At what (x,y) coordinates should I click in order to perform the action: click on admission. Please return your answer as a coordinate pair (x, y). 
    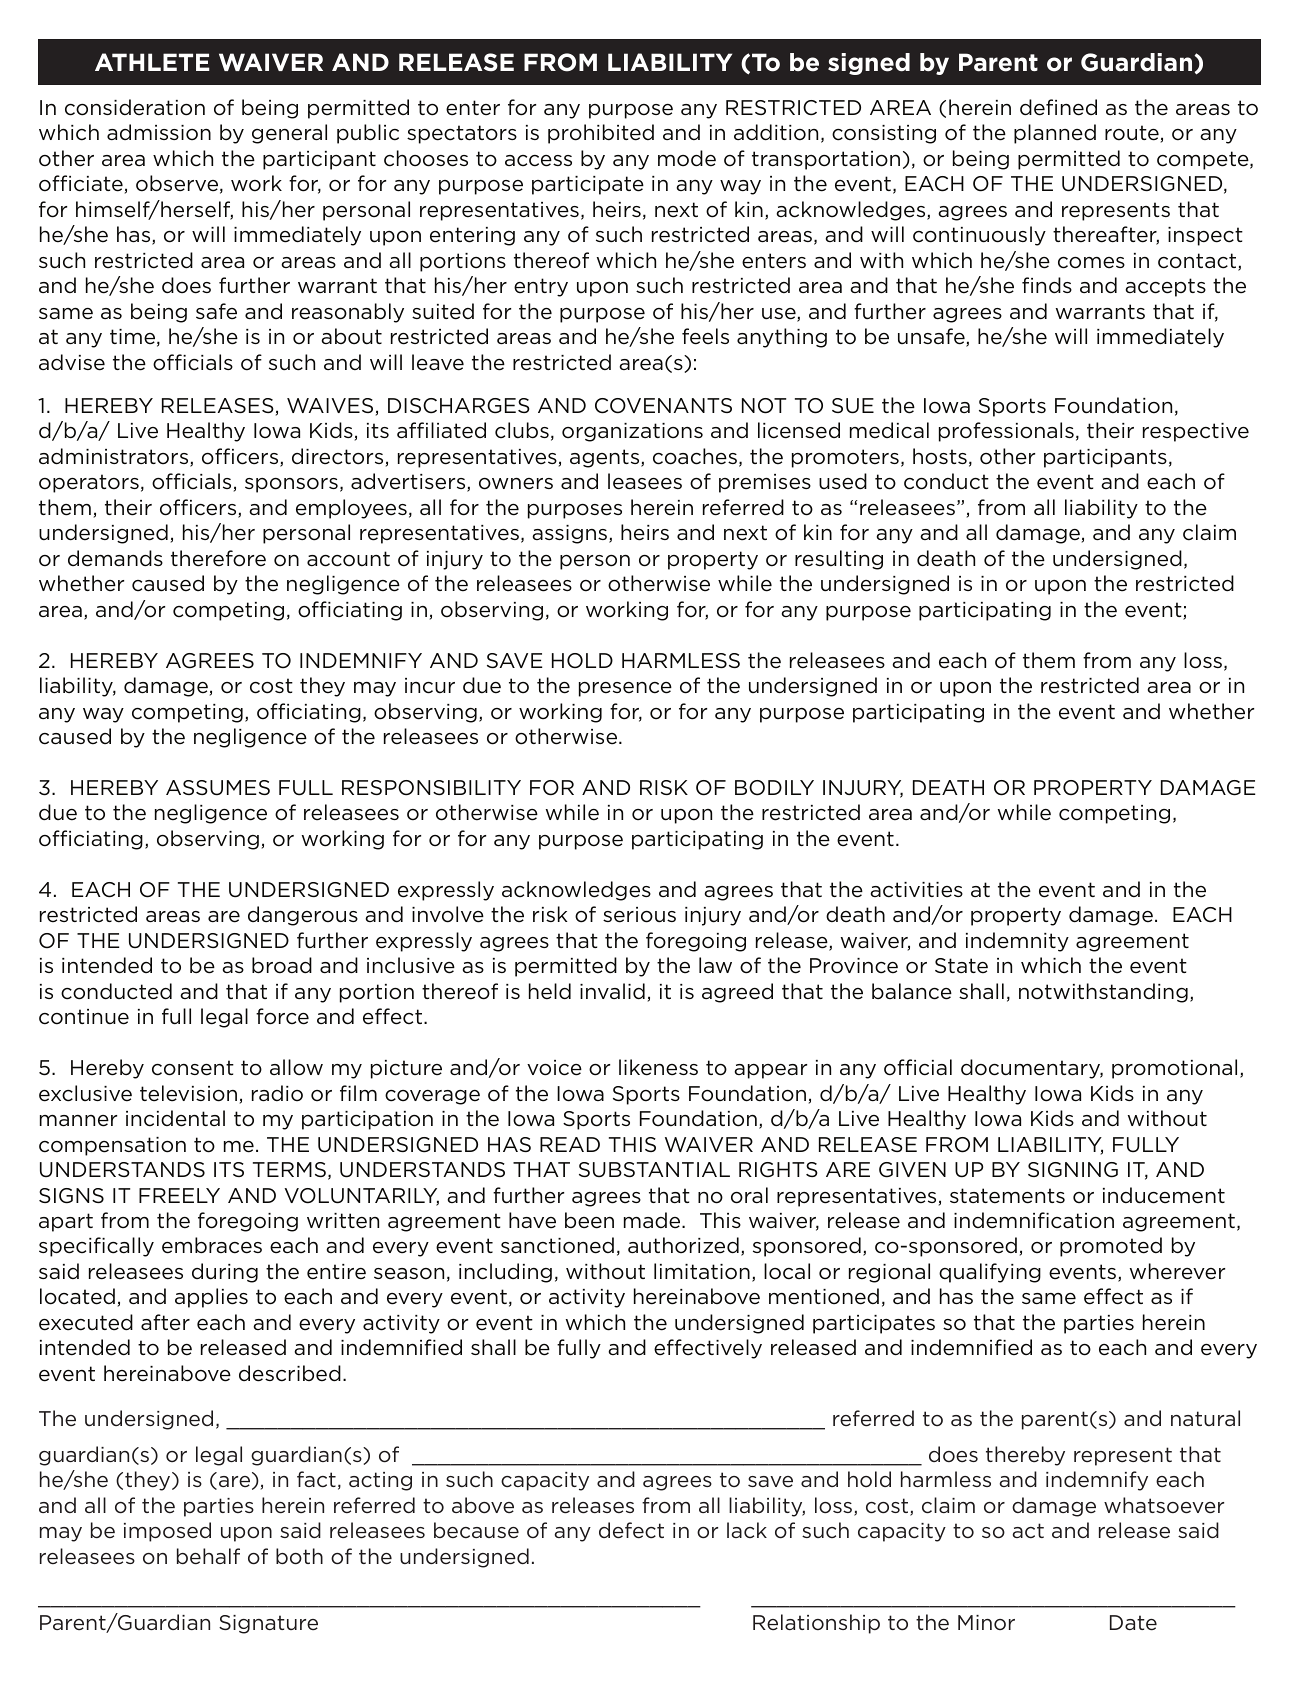
    Looking at the image, I should click on (159, 132).
